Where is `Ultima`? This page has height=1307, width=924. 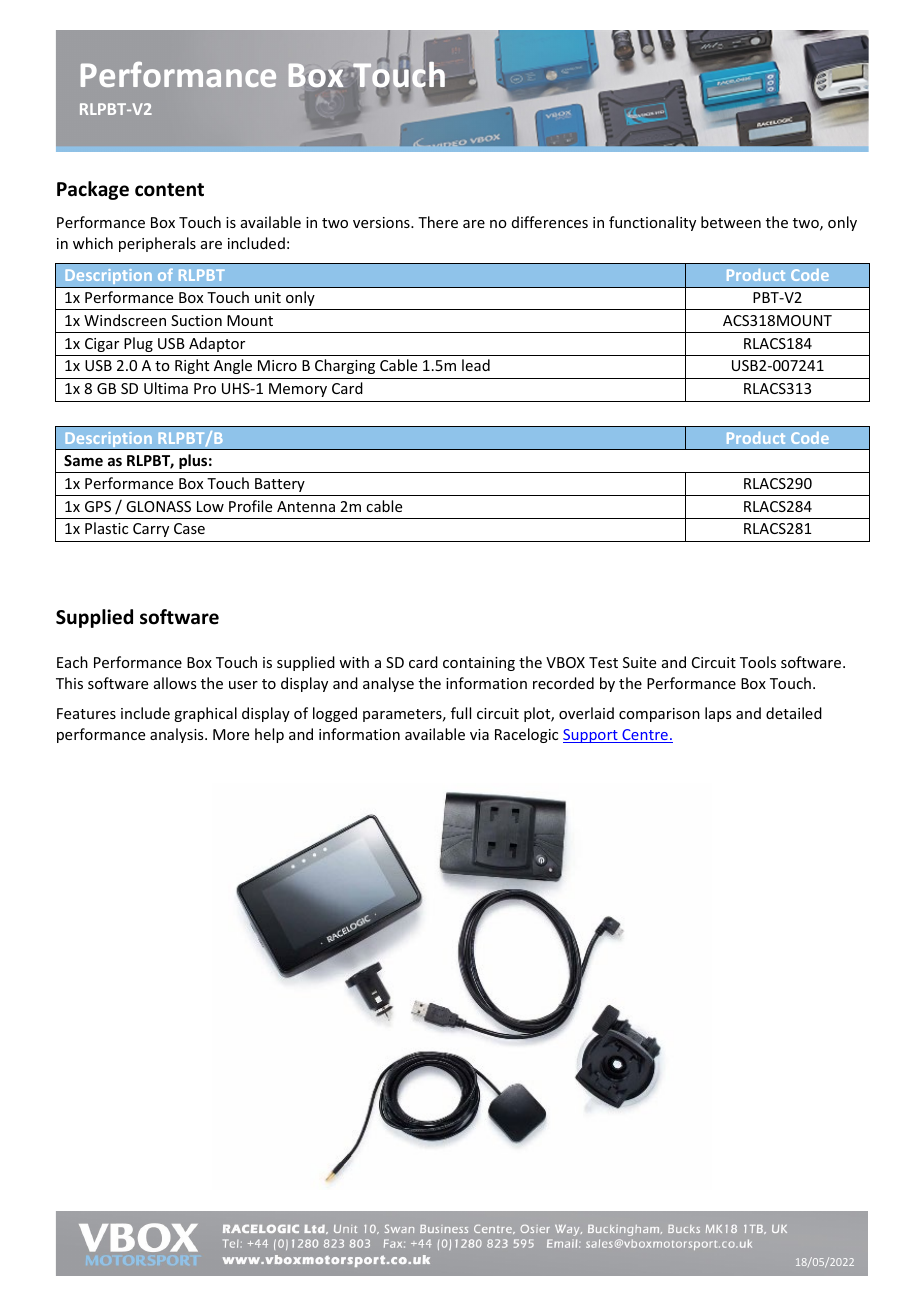
Ultima is located at coordinates (166, 388).
